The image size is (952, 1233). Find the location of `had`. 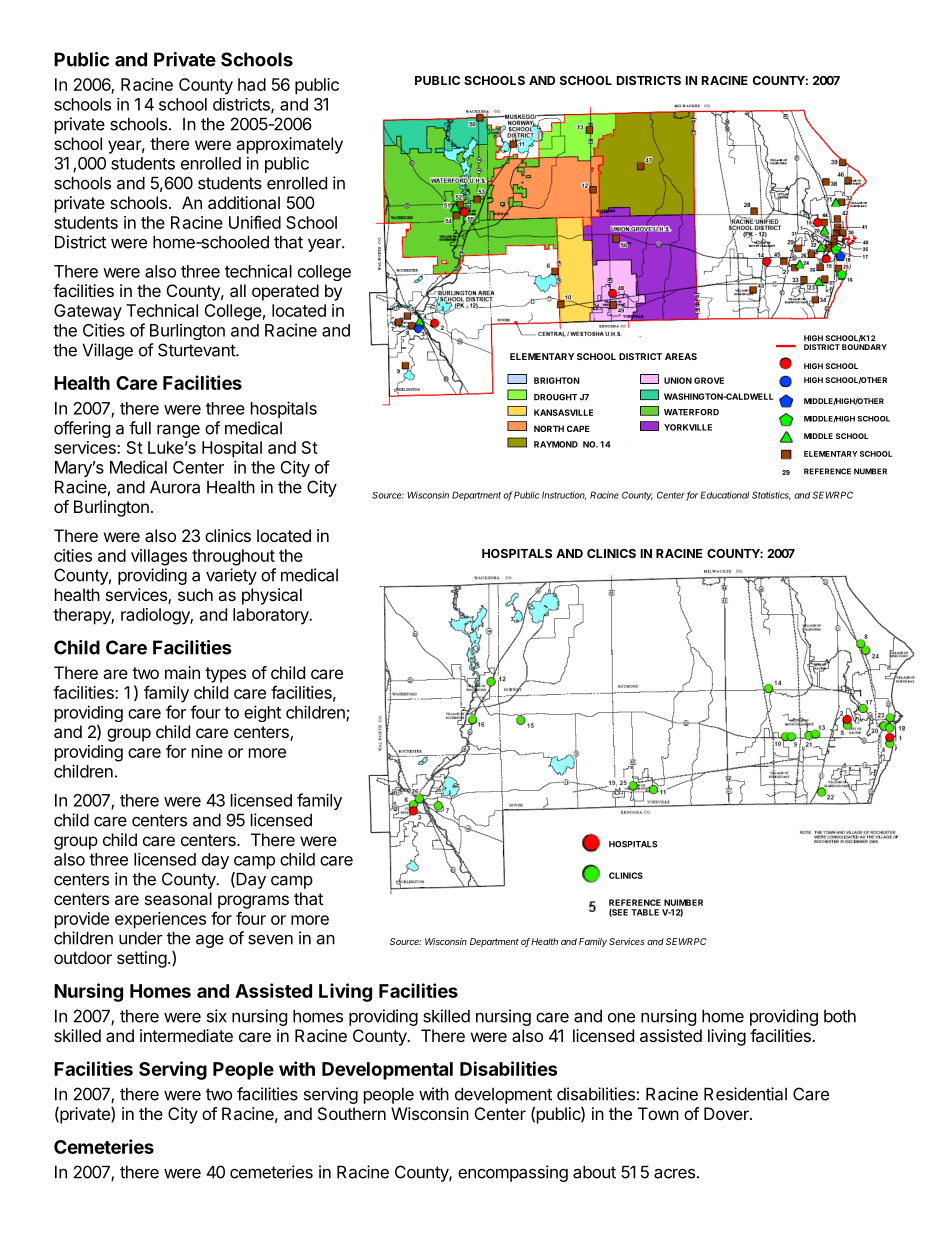

had is located at coordinates (252, 84).
